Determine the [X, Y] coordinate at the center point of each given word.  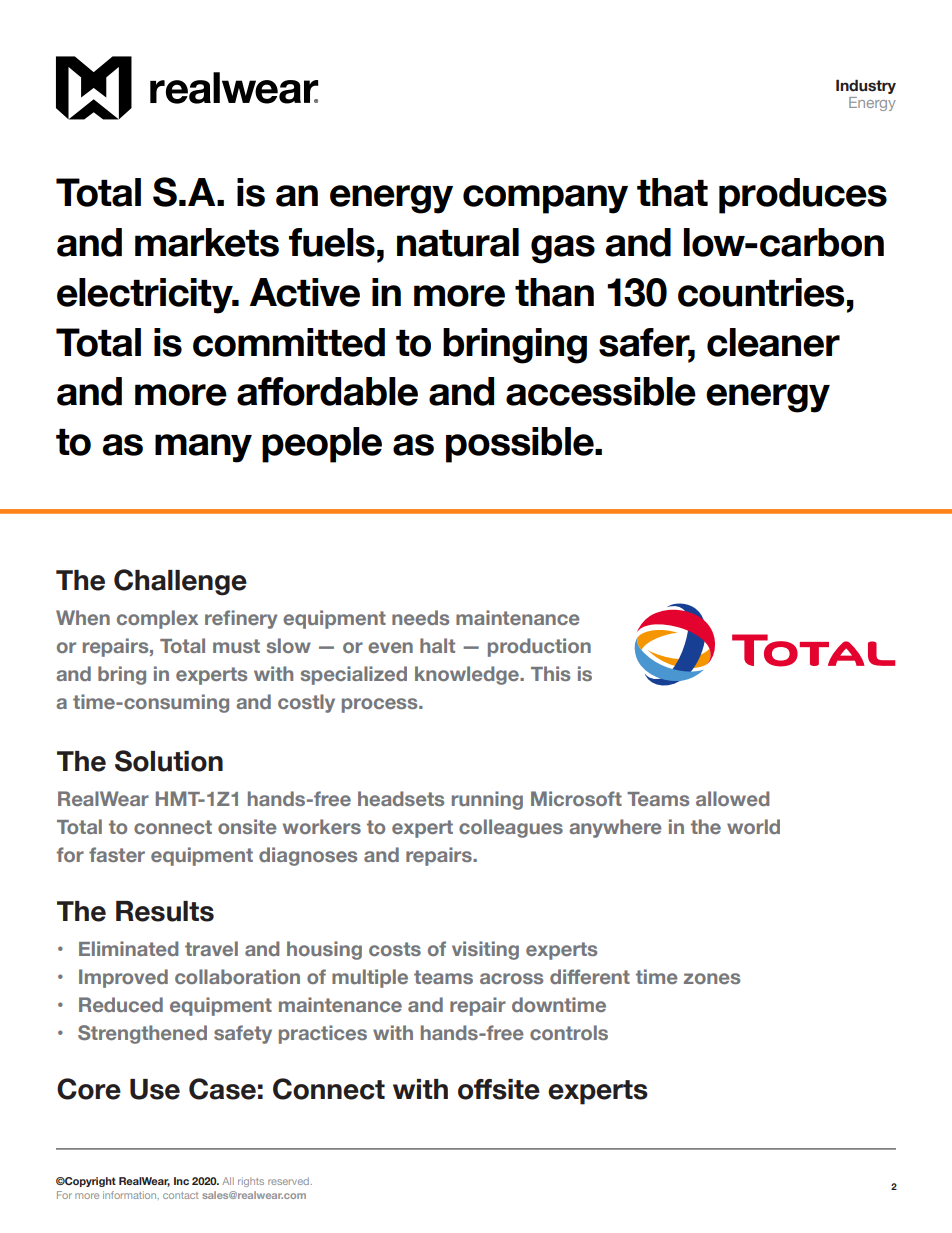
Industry [866, 86]
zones [712, 978]
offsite [499, 1089]
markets [207, 242]
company [545, 199]
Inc [181, 1181]
